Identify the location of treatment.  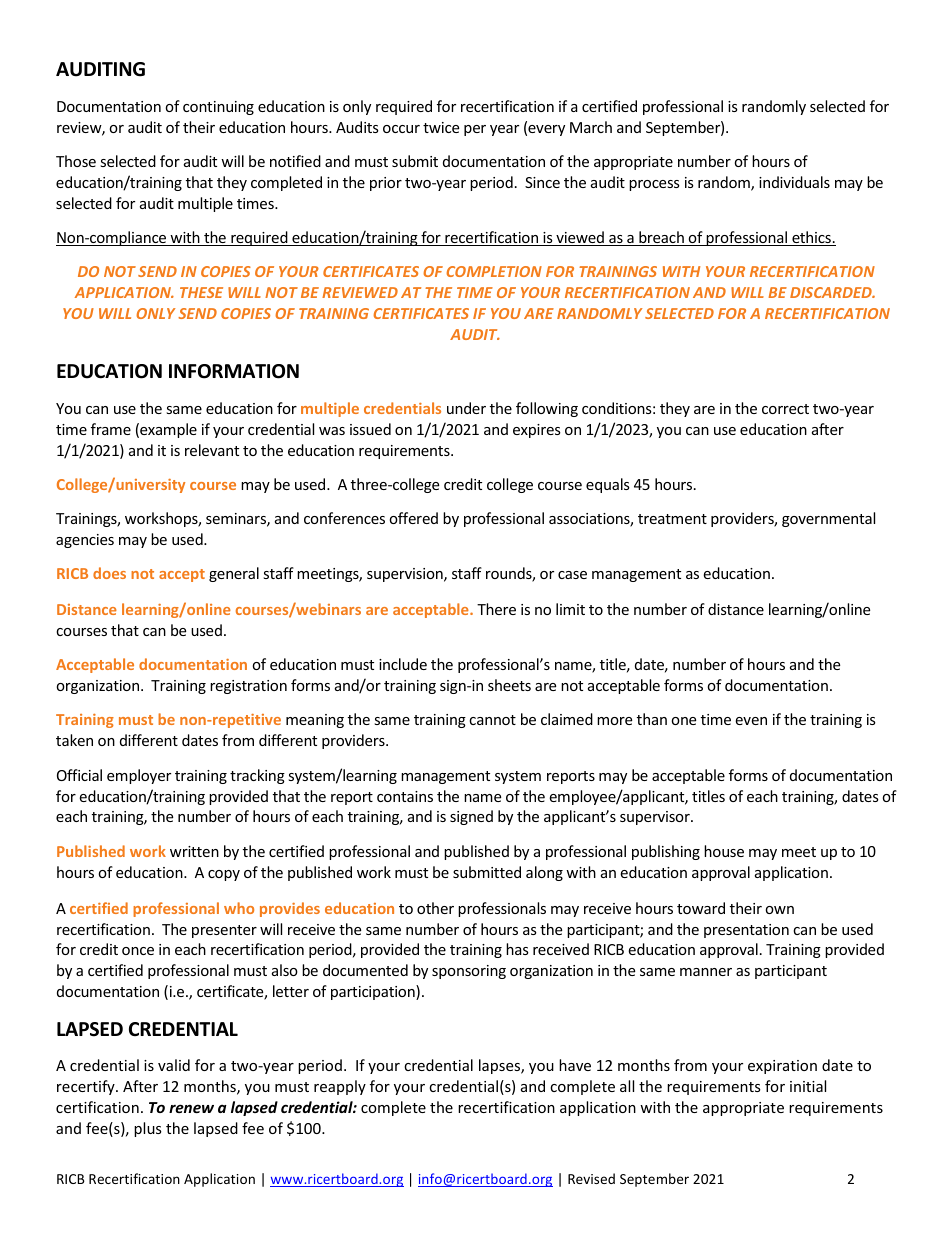
(672, 519).
